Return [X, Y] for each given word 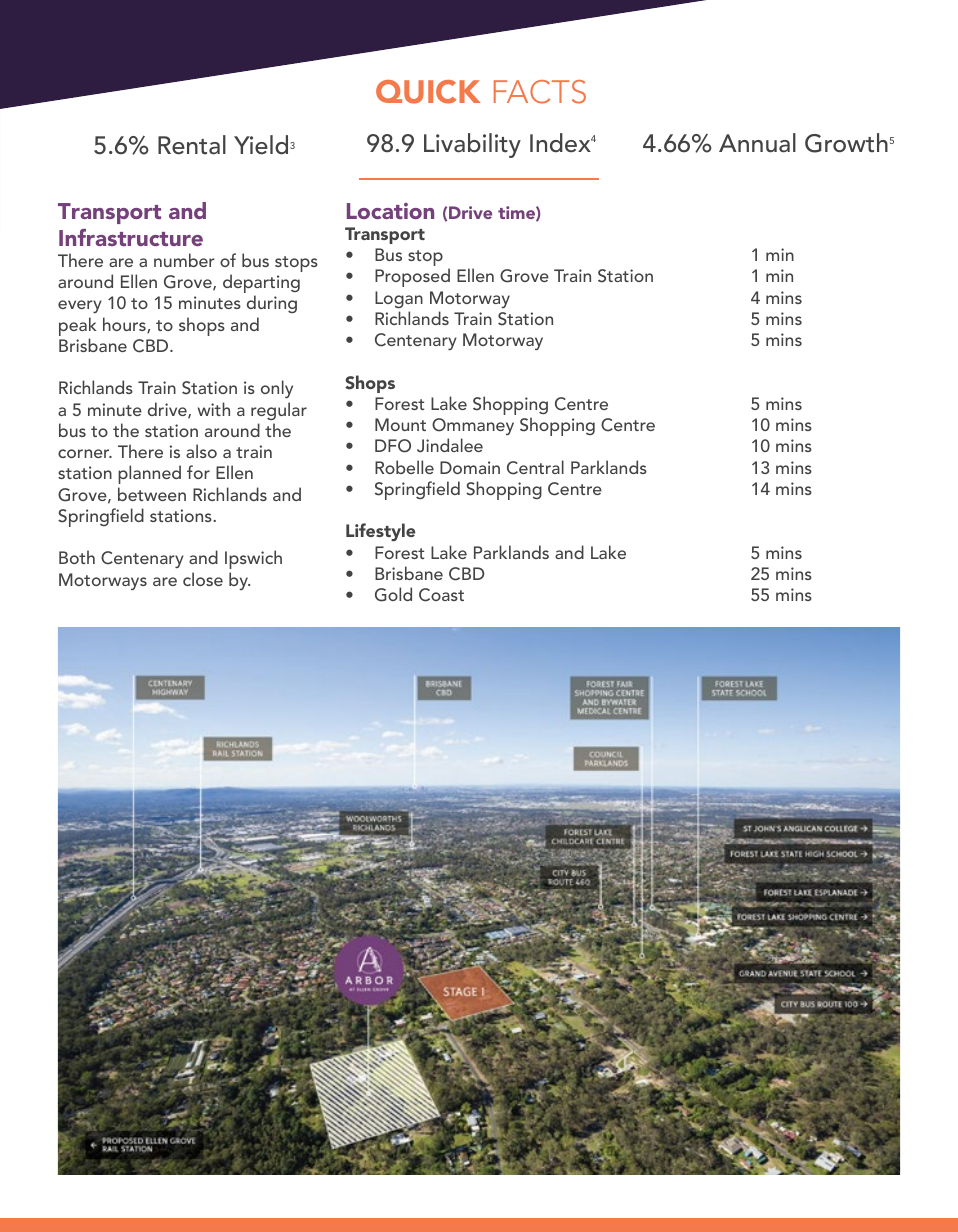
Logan [399, 299]
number [184, 260]
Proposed [412, 277]
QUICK [428, 92]
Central [535, 467]
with [213, 409]
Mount [400, 424]
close [203, 579]
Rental [192, 145]
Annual [757, 143]
